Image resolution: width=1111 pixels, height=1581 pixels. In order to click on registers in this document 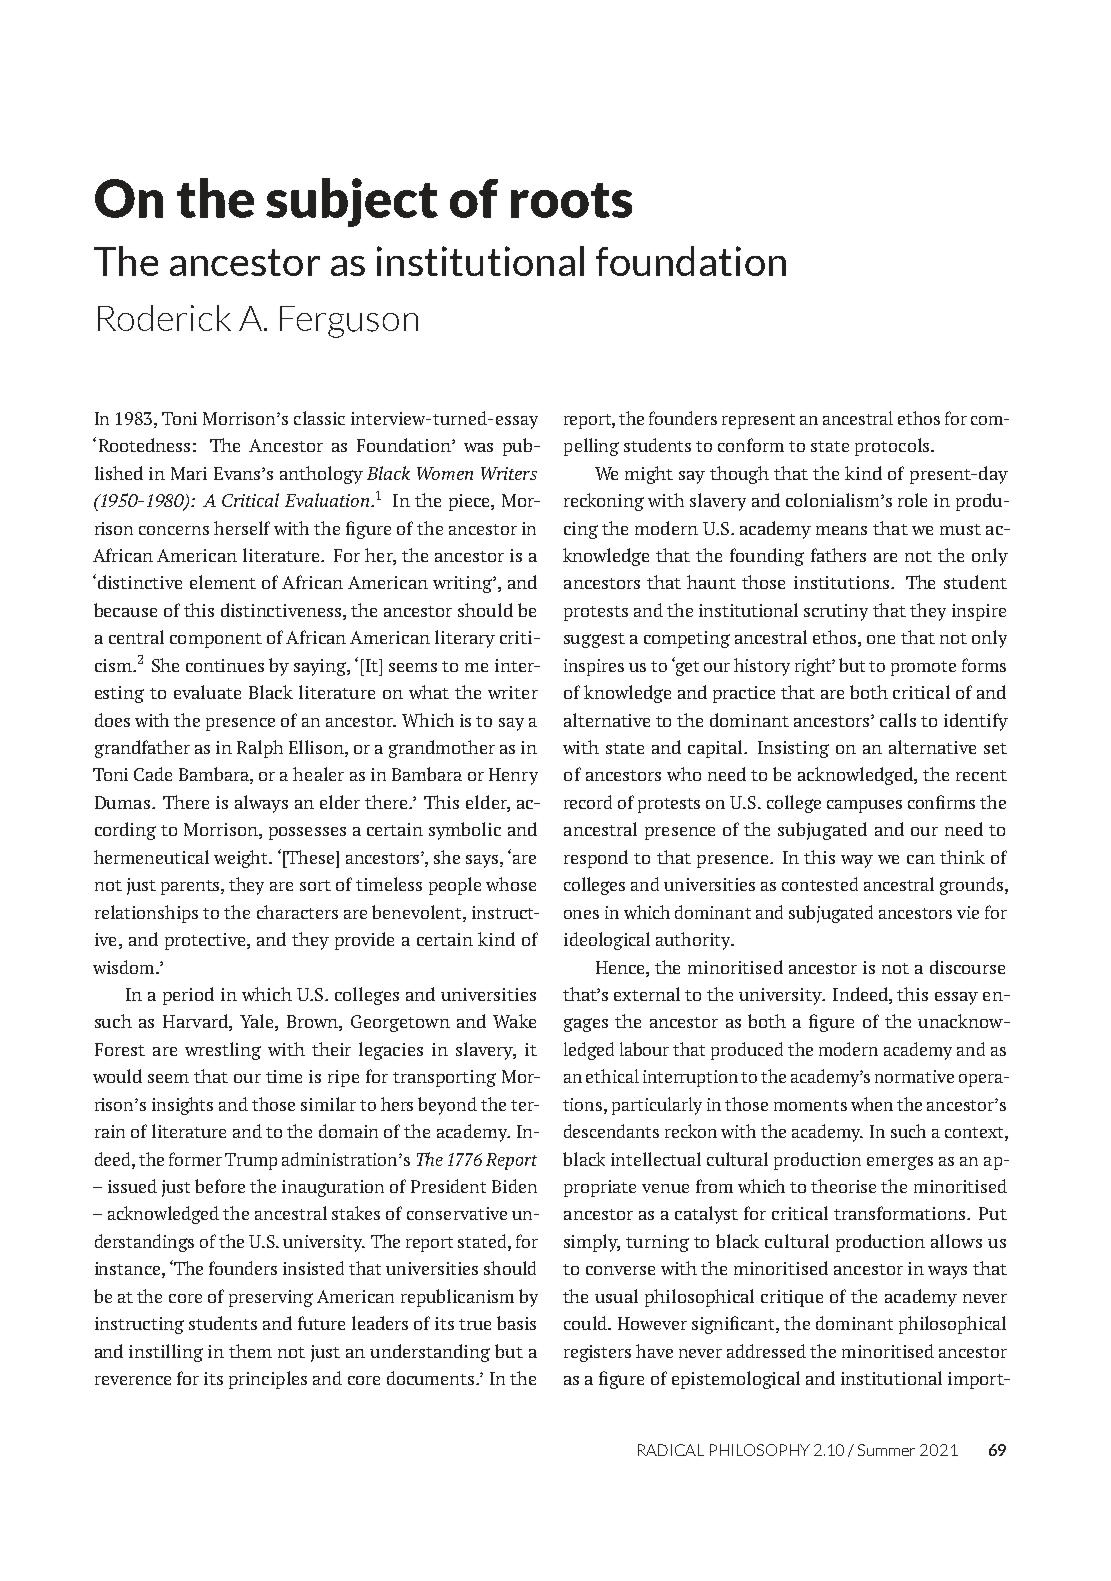, I will do `click(597, 1353)`.
